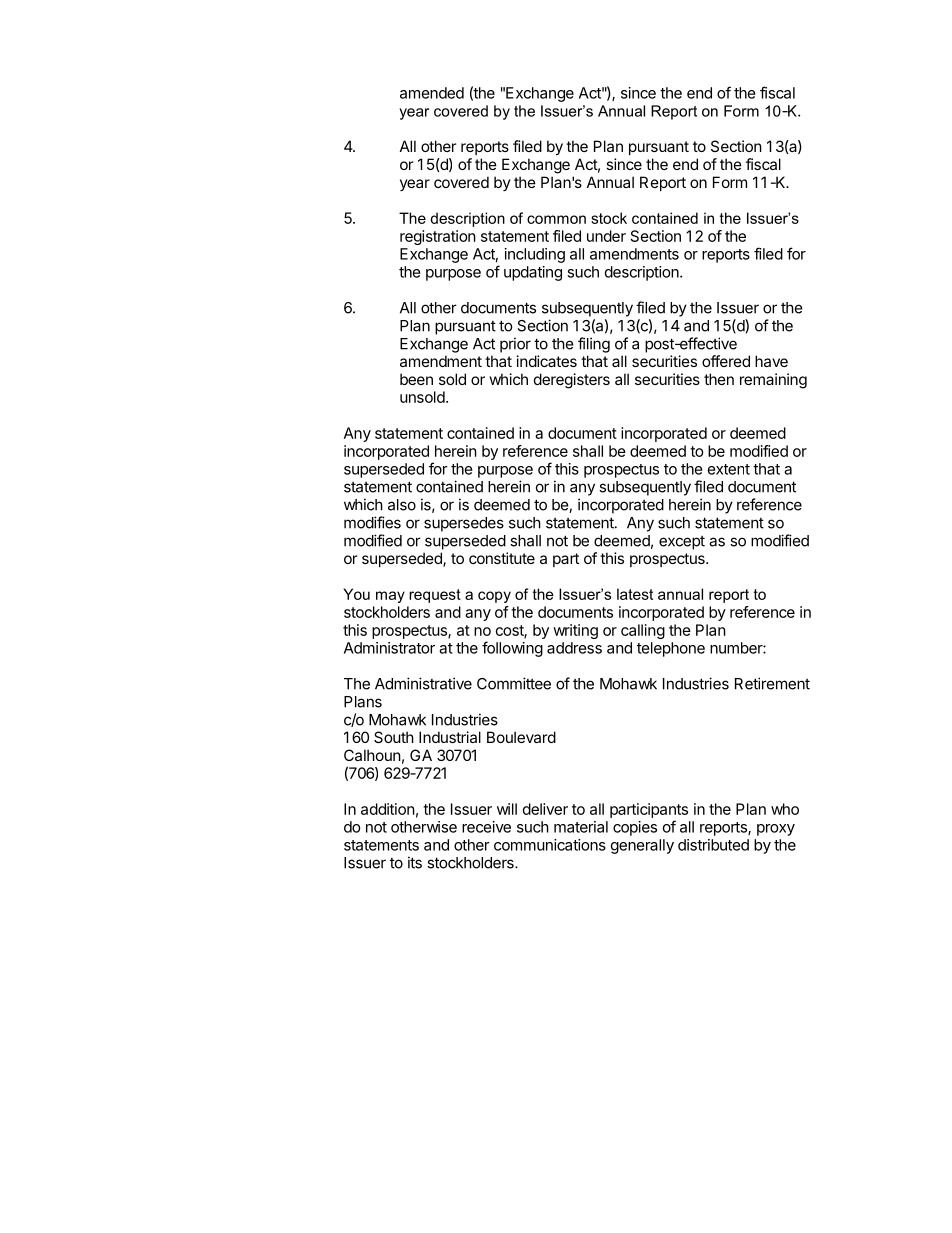 This page has width=952, height=1233. What do you see at coordinates (415, 862) in the page?
I see `its` at bounding box center [415, 862].
